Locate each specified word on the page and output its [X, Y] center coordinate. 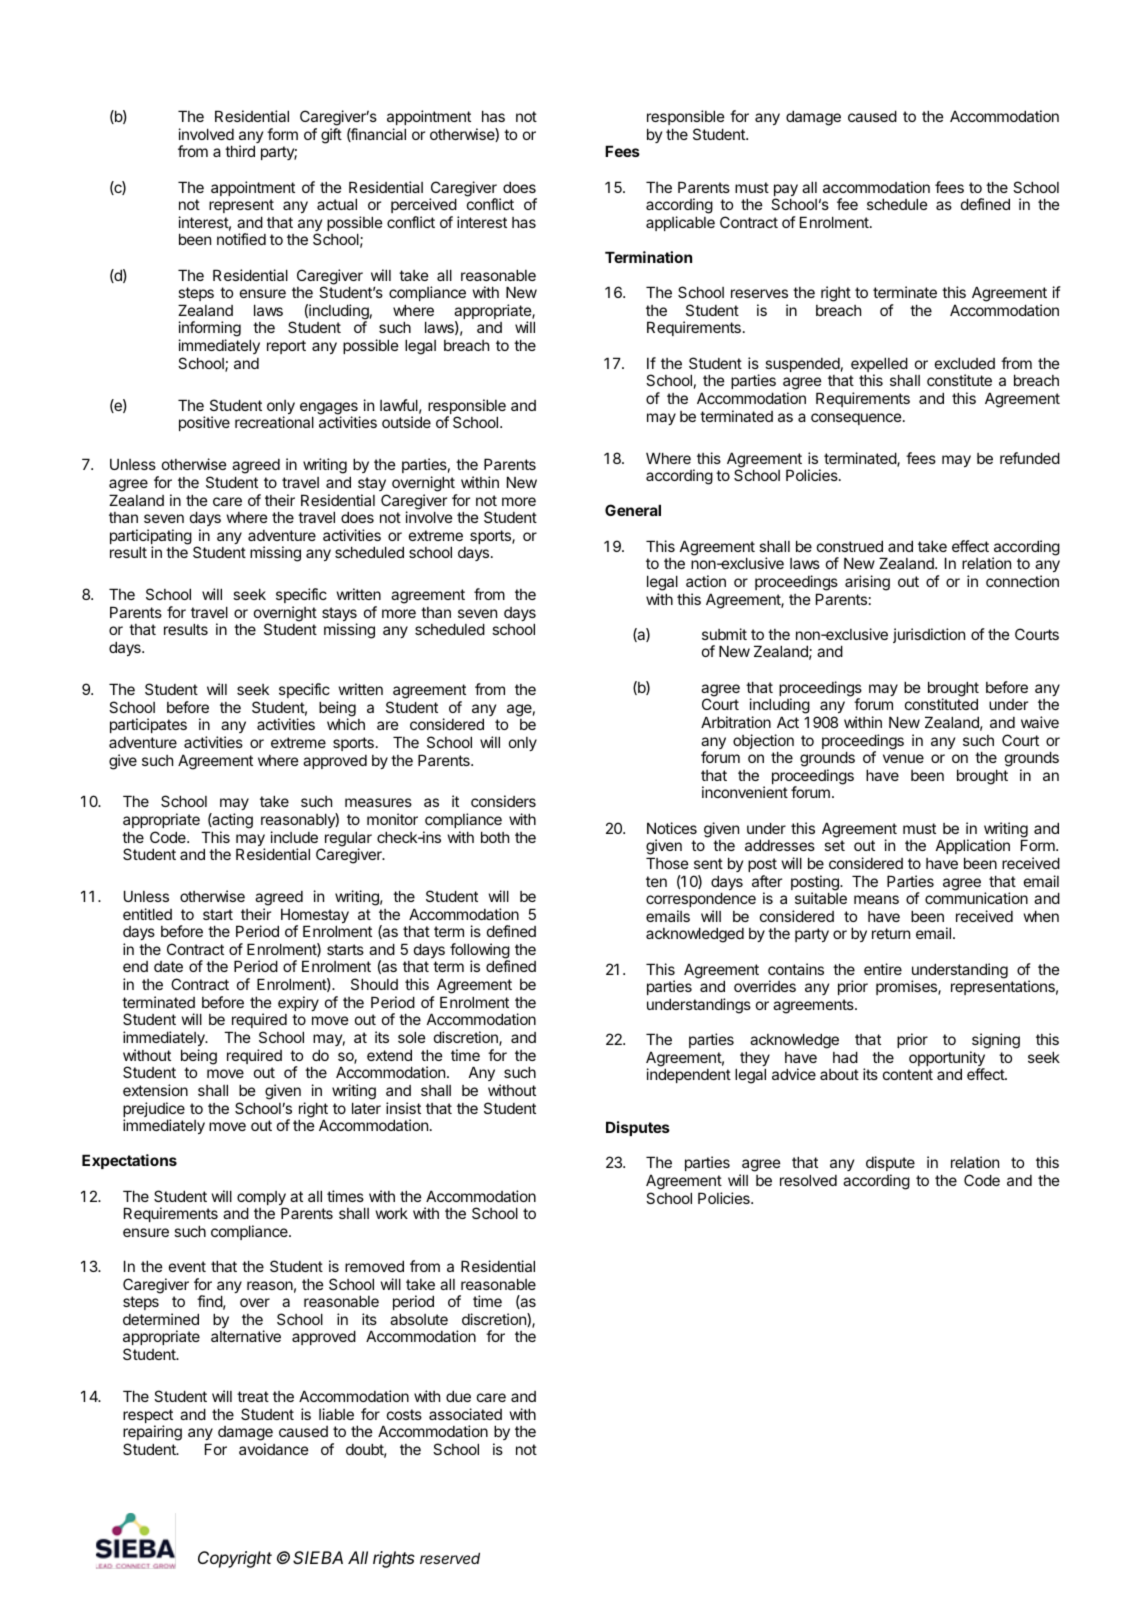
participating [151, 538]
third [240, 151]
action [706, 581]
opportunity [947, 1060]
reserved [450, 1558]
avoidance [274, 1449]
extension [155, 1090]
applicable [680, 223]
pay [786, 191]
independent [689, 1075]
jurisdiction [929, 635]
